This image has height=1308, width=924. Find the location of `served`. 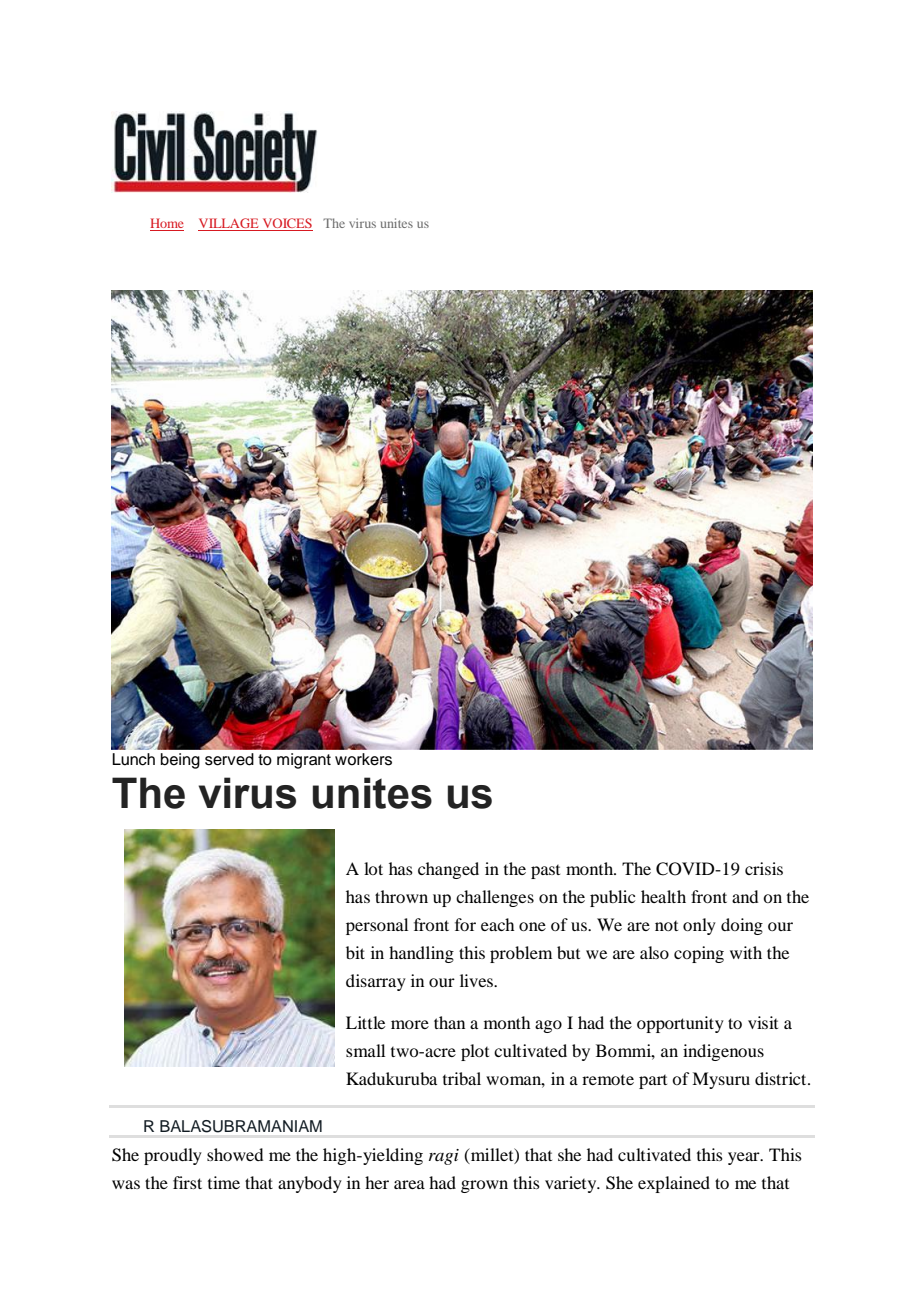

served is located at coordinates (229, 759).
